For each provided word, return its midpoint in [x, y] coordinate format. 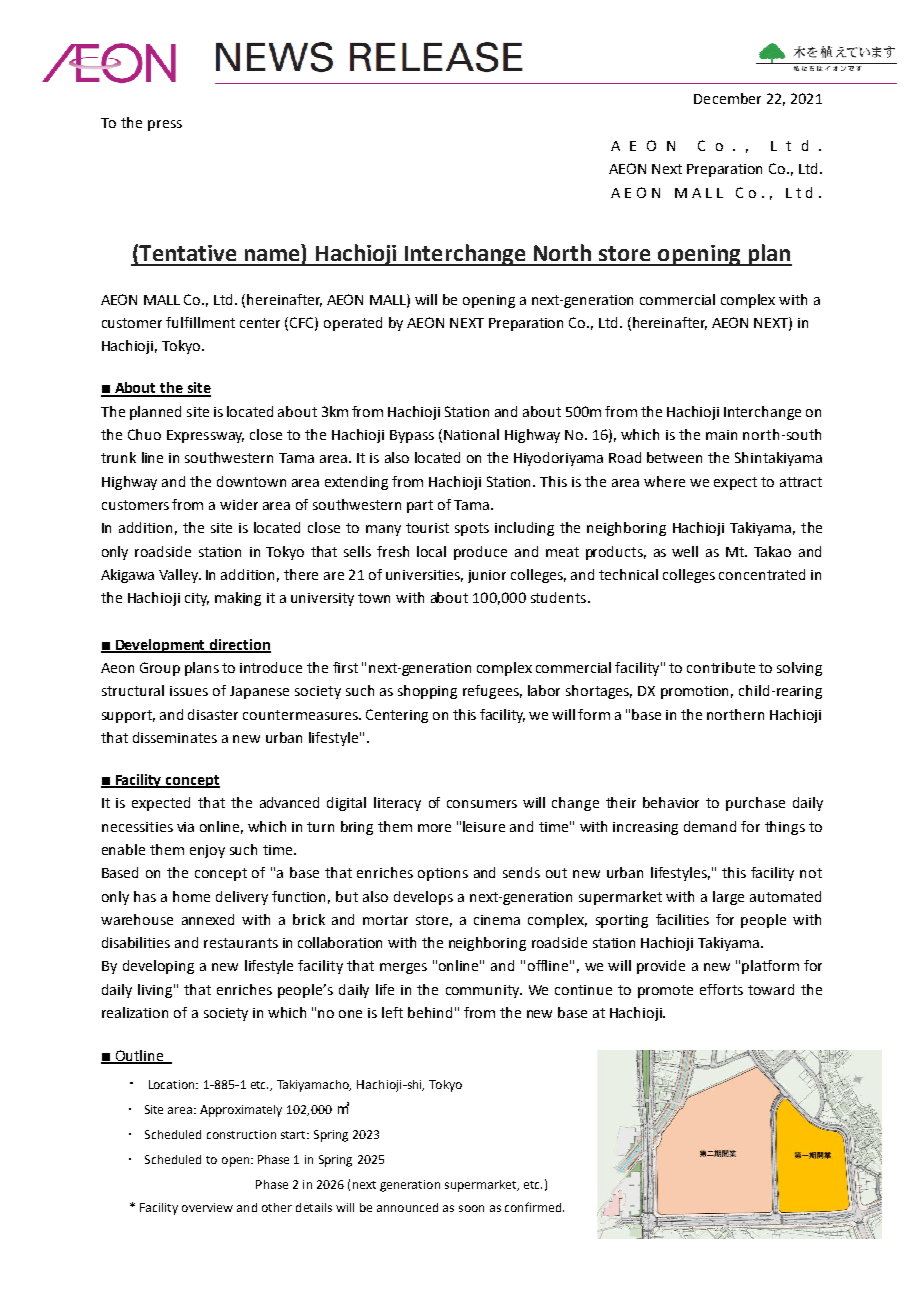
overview [207, 1207]
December [727, 98]
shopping [427, 692]
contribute [721, 667]
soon [471, 1208]
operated [353, 324]
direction [239, 645]
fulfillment [200, 322]
